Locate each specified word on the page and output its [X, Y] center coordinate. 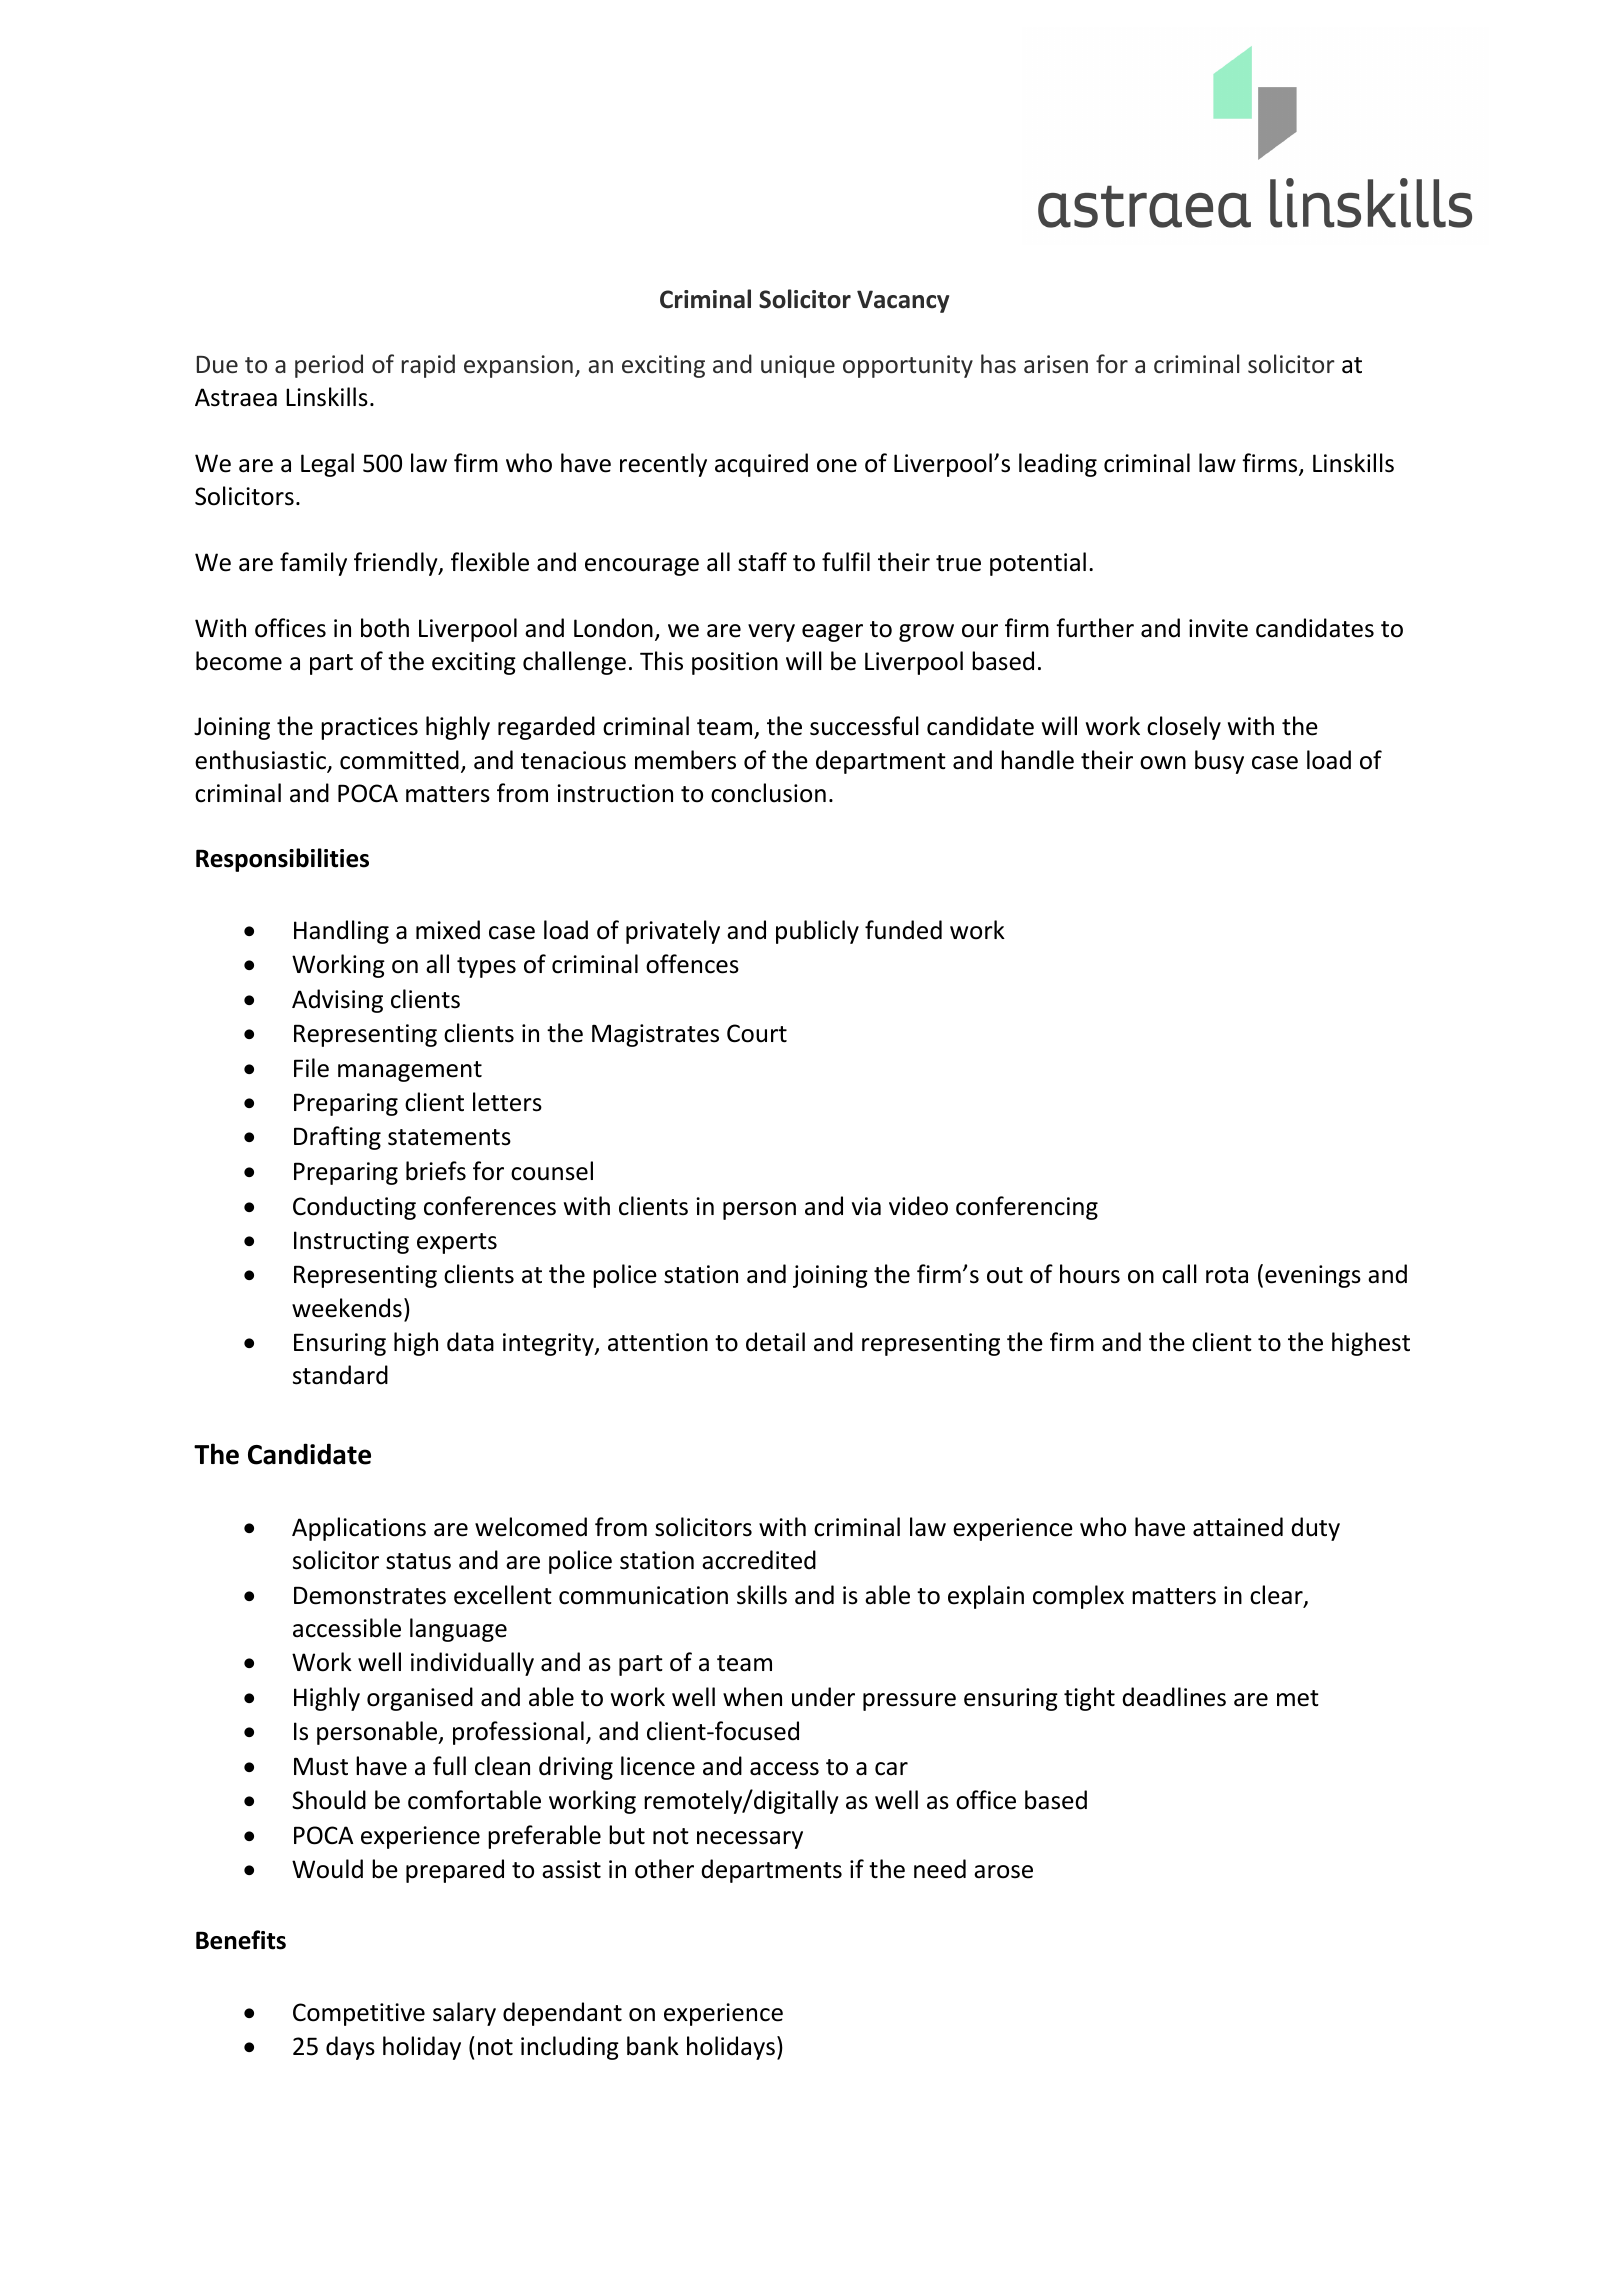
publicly [817, 932]
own [1163, 763]
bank [653, 2046]
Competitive [359, 2014]
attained [1238, 1527]
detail [775, 1342]
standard [340, 1375]
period [329, 366]
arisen [1056, 364]
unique [798, 366]
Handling [341, 932]
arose [1003, 1872]
